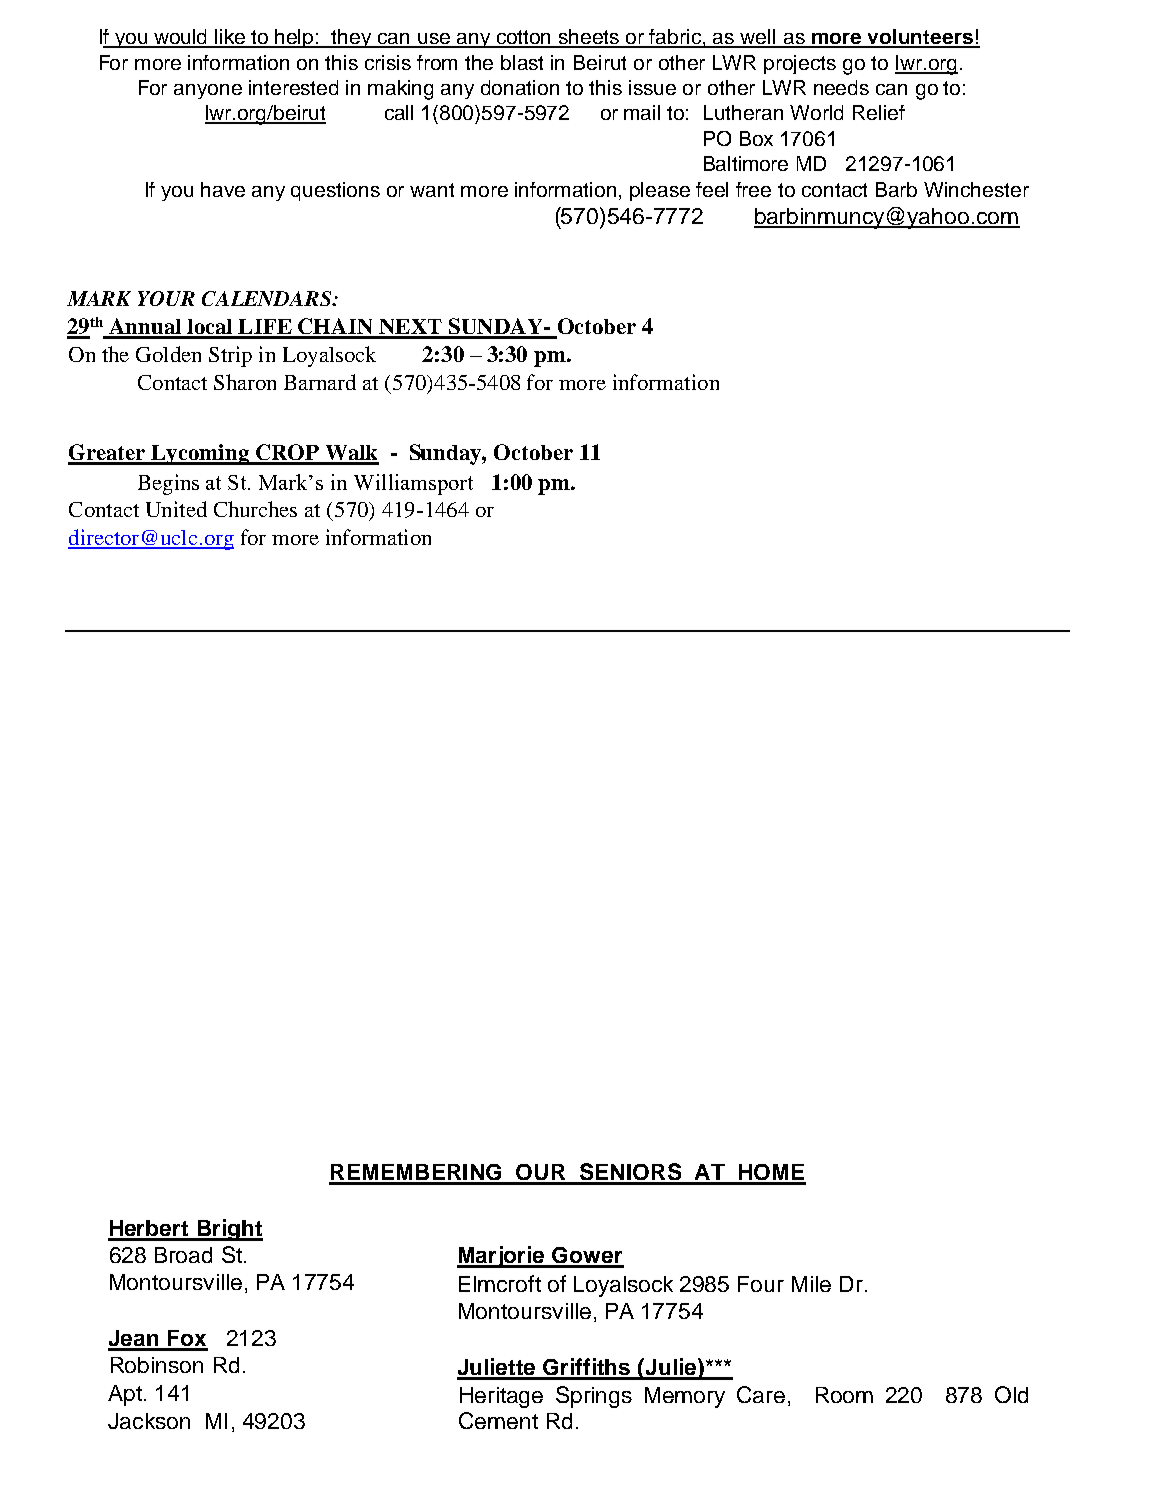 The height and width of the document is (1505, 1163). I want to click on Churches, so click(255, 509).
